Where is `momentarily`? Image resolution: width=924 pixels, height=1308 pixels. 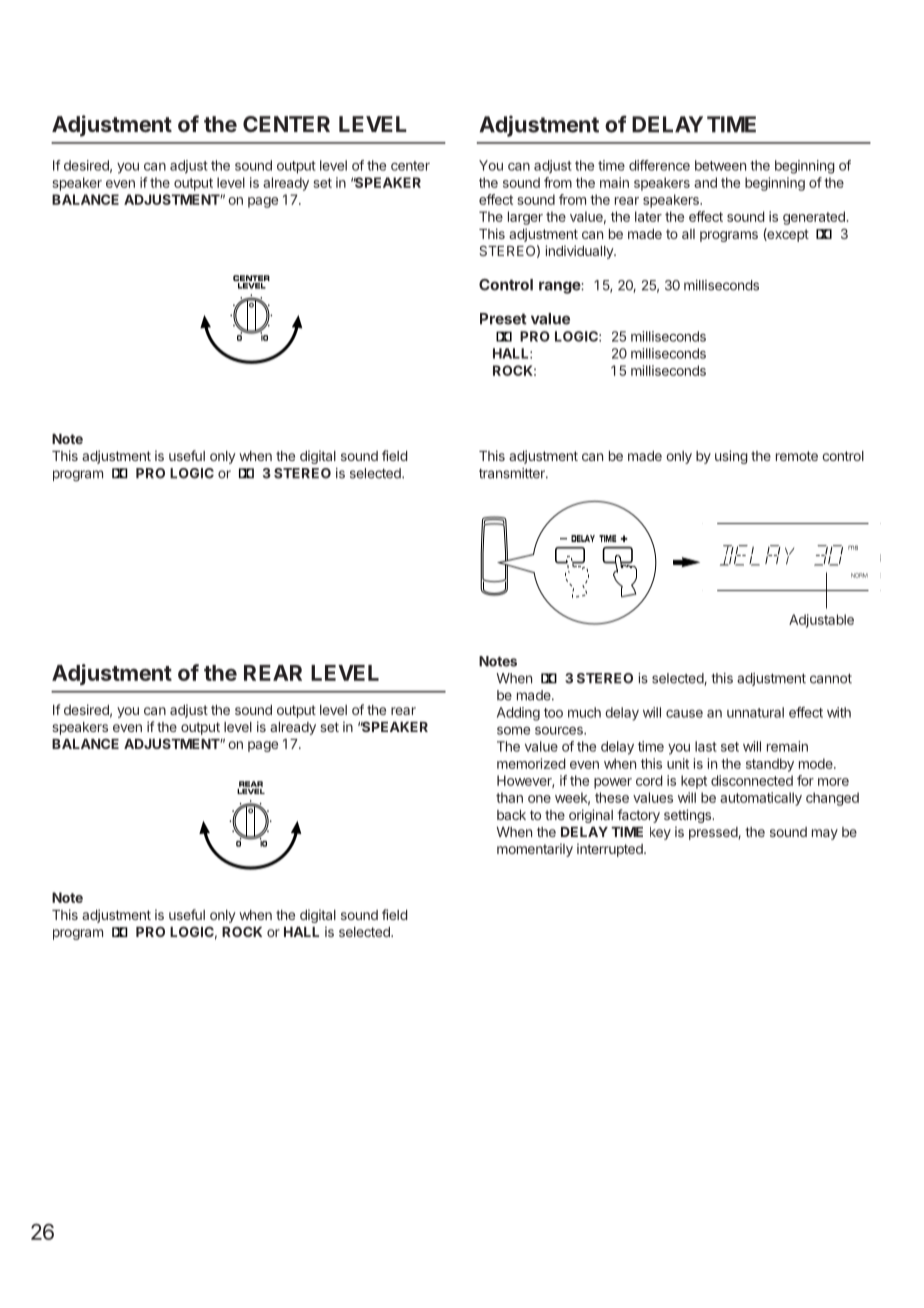 momentarily is located at coordinates (535, 850).
